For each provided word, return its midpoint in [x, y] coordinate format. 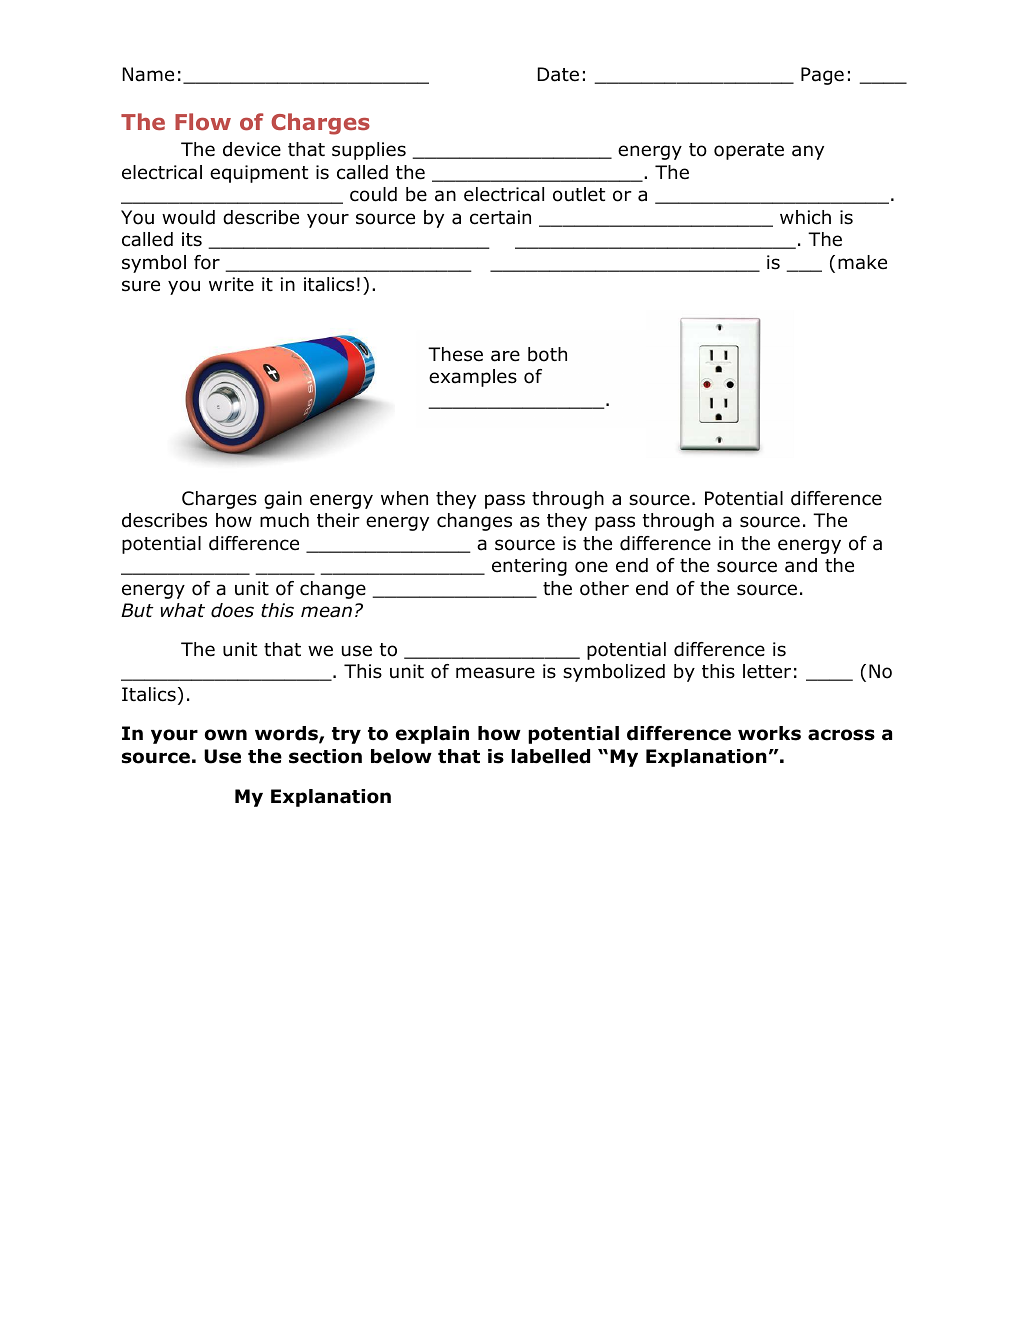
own [226, 735]
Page [822, 76]
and [801, 565]
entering [529, 567]
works [769, 733]
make [862, 262]
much [284, 520]
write [231, 284]
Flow [203, 122]
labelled [550, 756]
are [505, 356]
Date [558, 74]
